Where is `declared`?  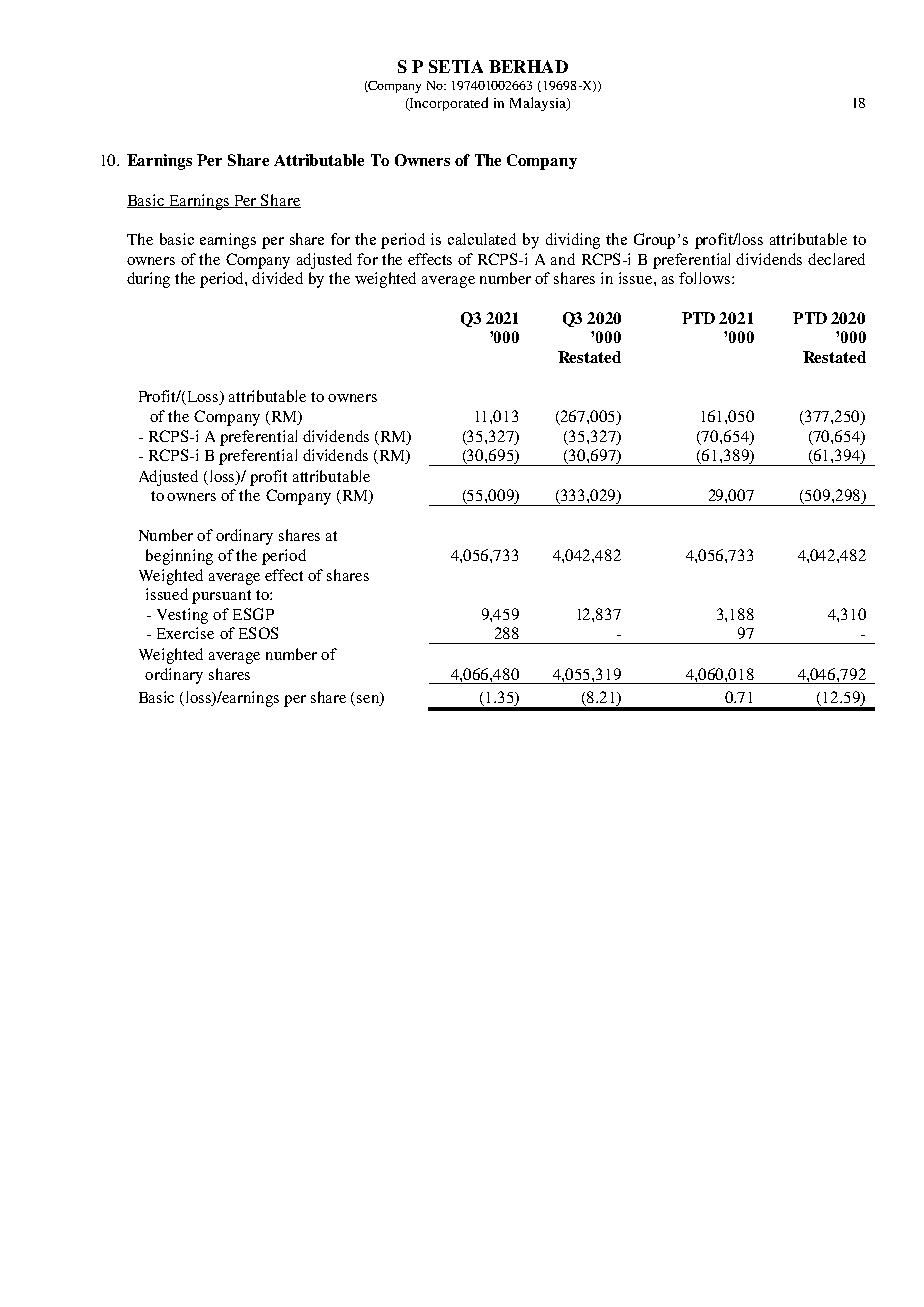 declared is located at coordinates (836, 259).
